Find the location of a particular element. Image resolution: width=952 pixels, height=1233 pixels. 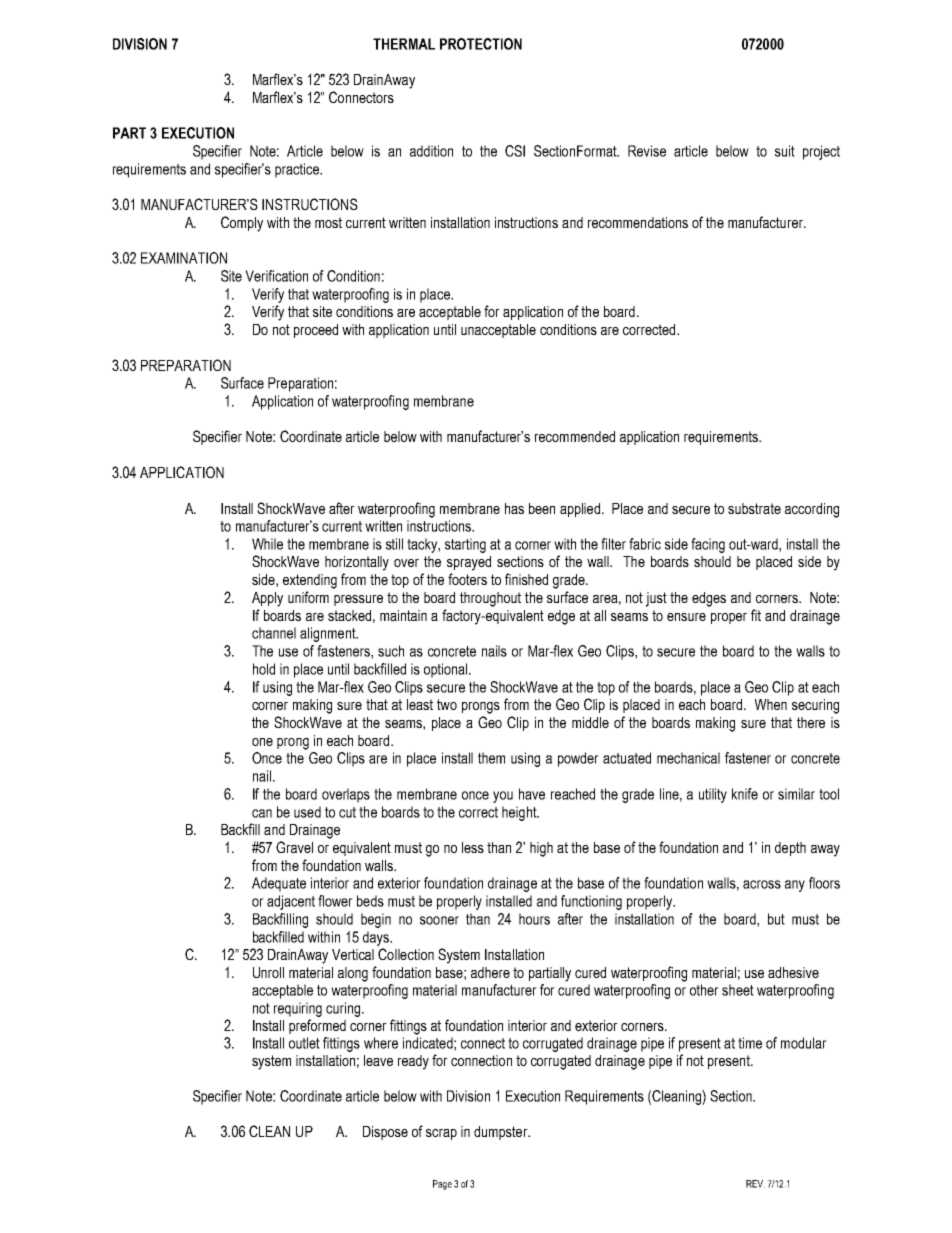

practice is located at coordinates (298, 170).
